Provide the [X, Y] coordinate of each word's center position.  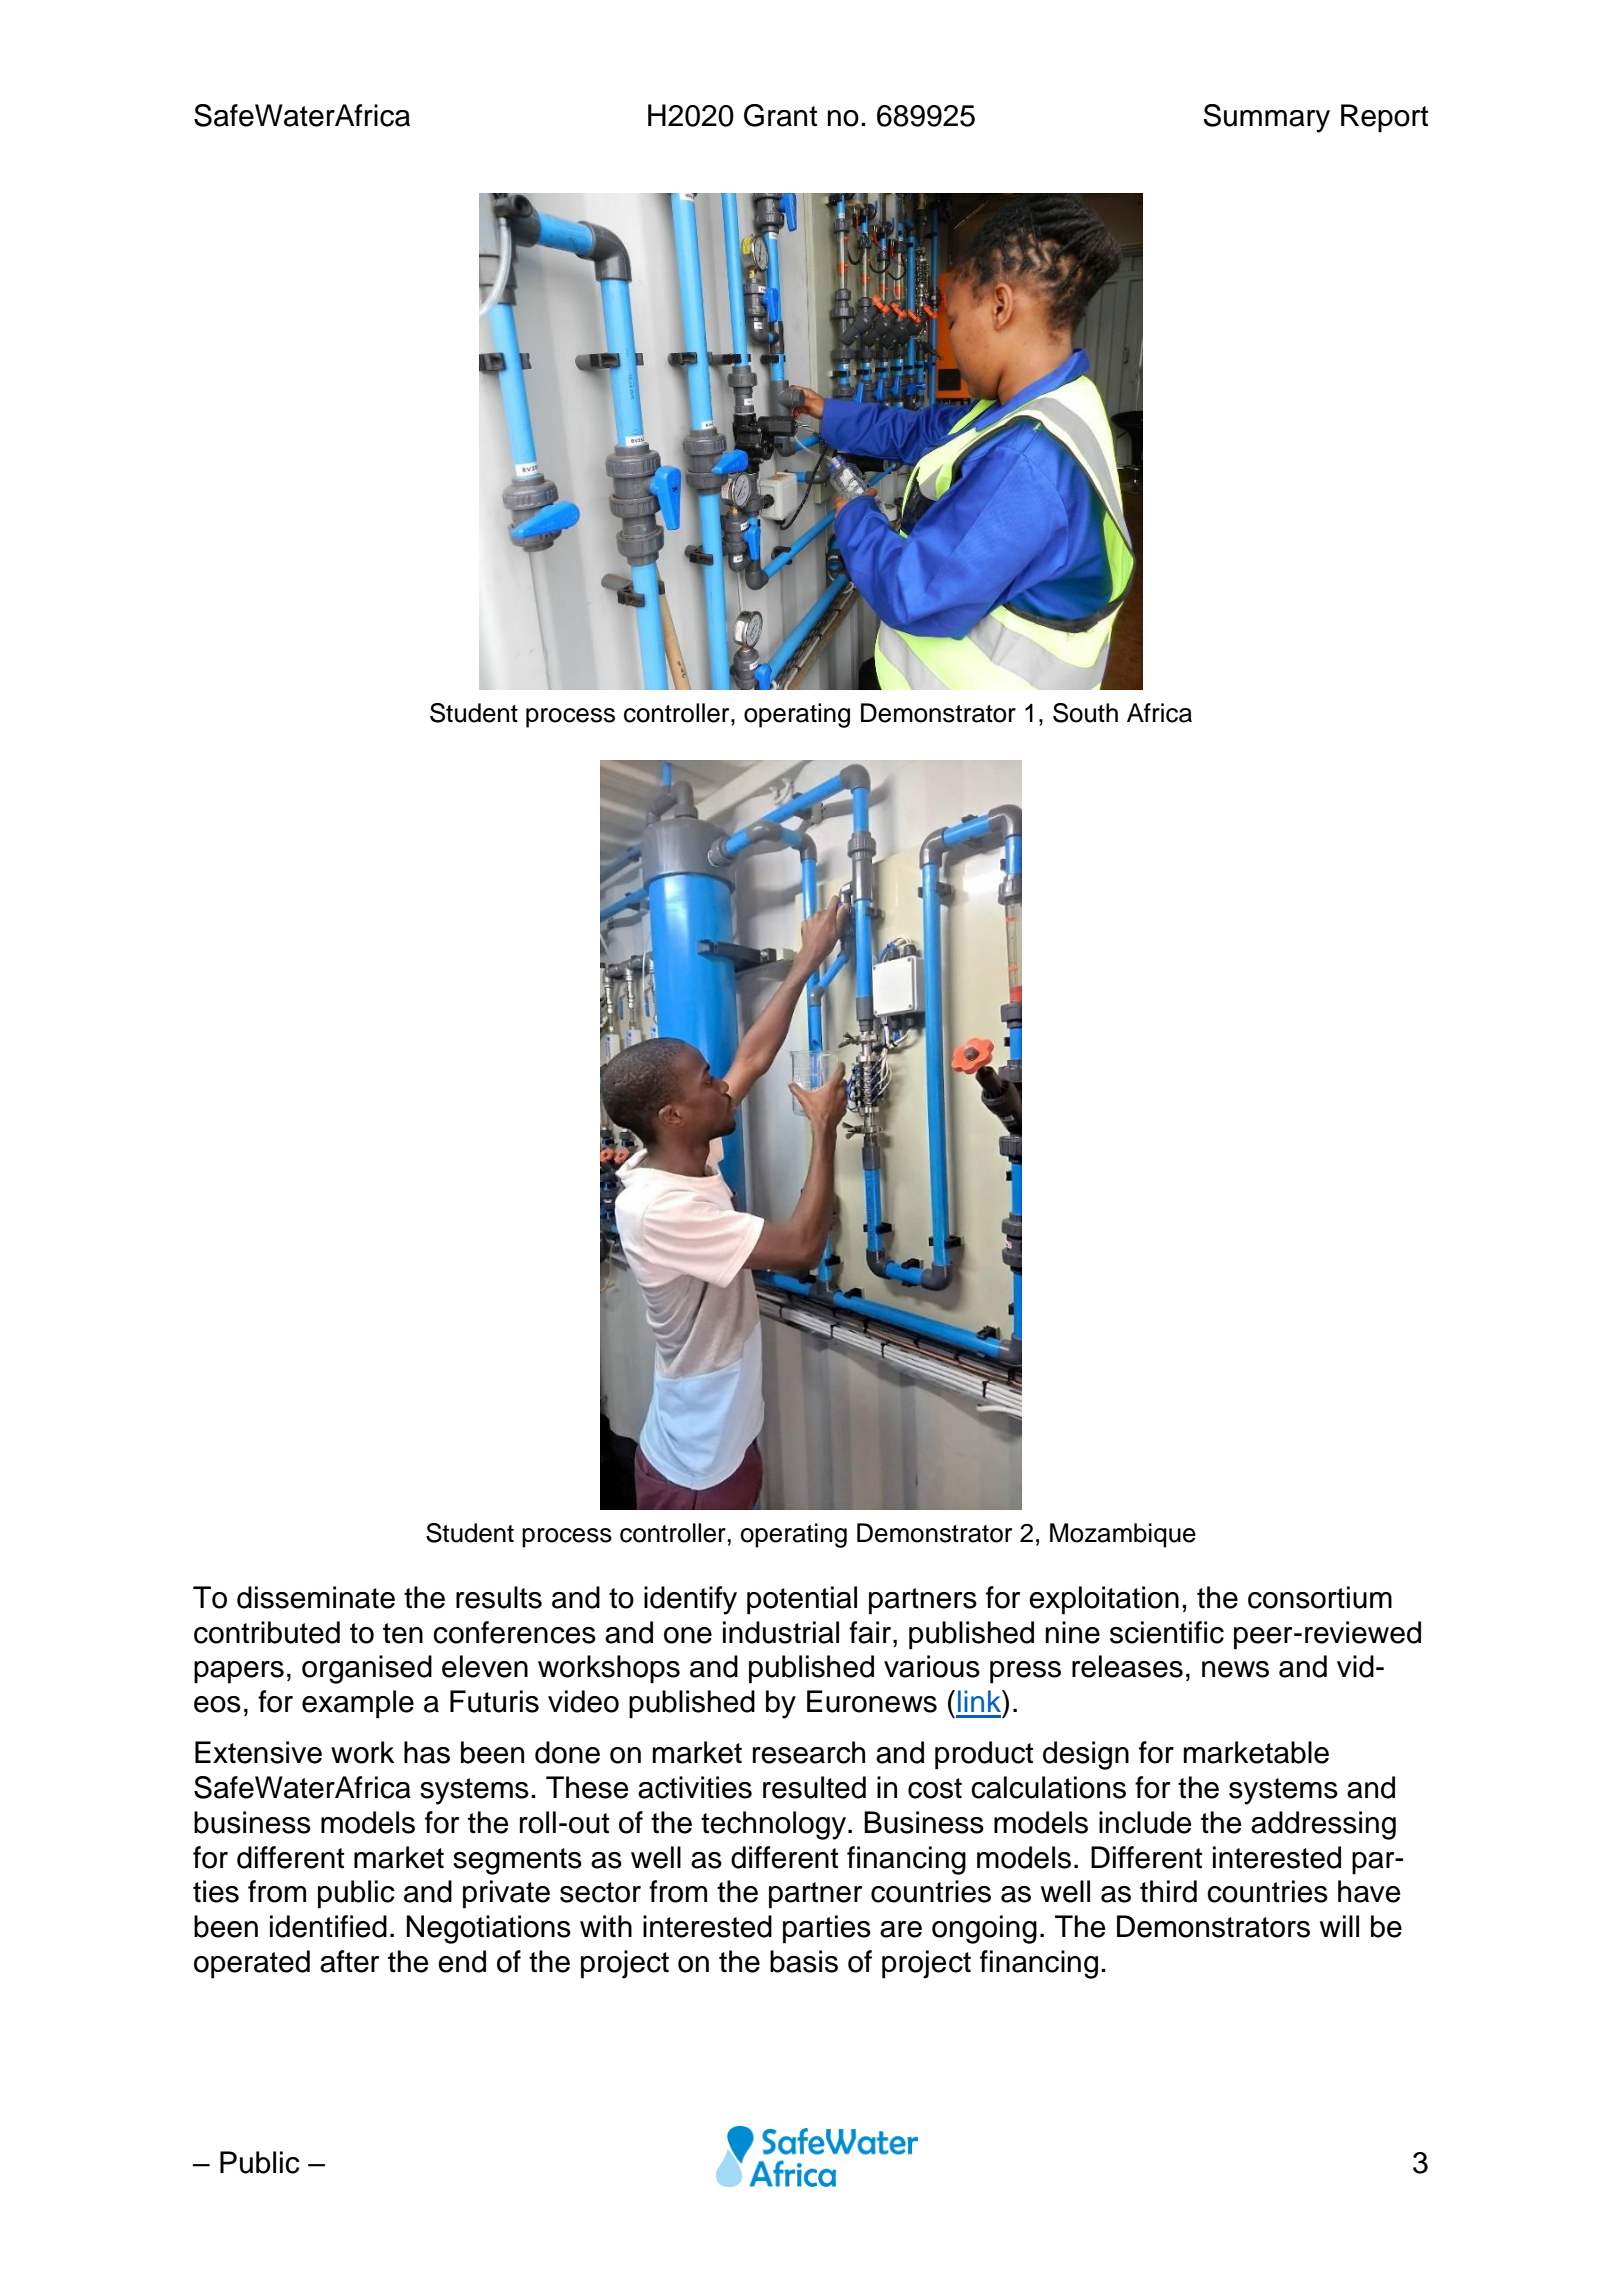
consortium [1320, 1597]
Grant [780, 115]
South [1085, 713]
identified [328, 1926]
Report [1384, 118]
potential [802, 1600]
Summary [1266, 118]
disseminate [316, 1597]
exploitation [1104, 1600]
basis [804, 1961]
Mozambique [1123, 1535]
